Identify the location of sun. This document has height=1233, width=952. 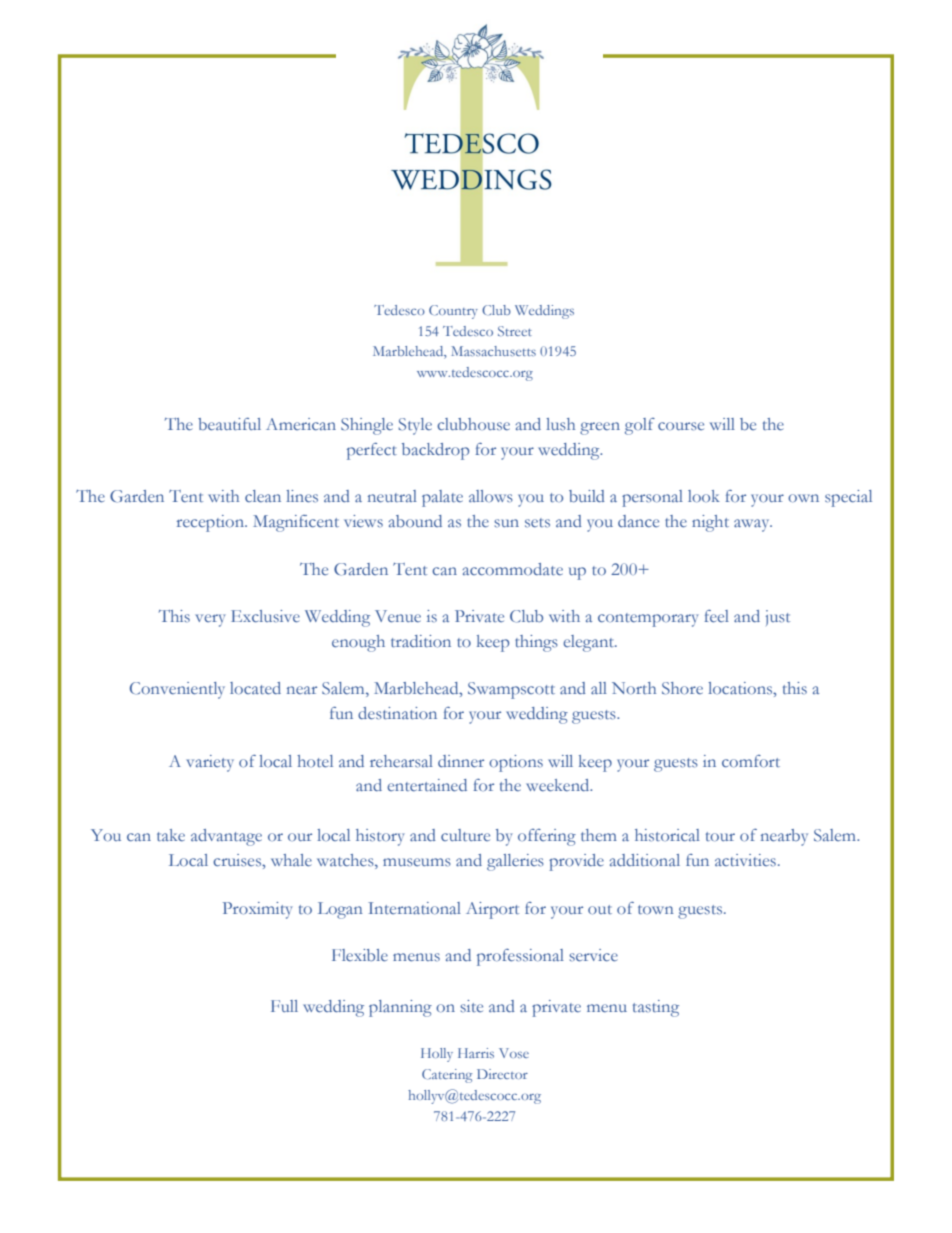
(506, 523).
